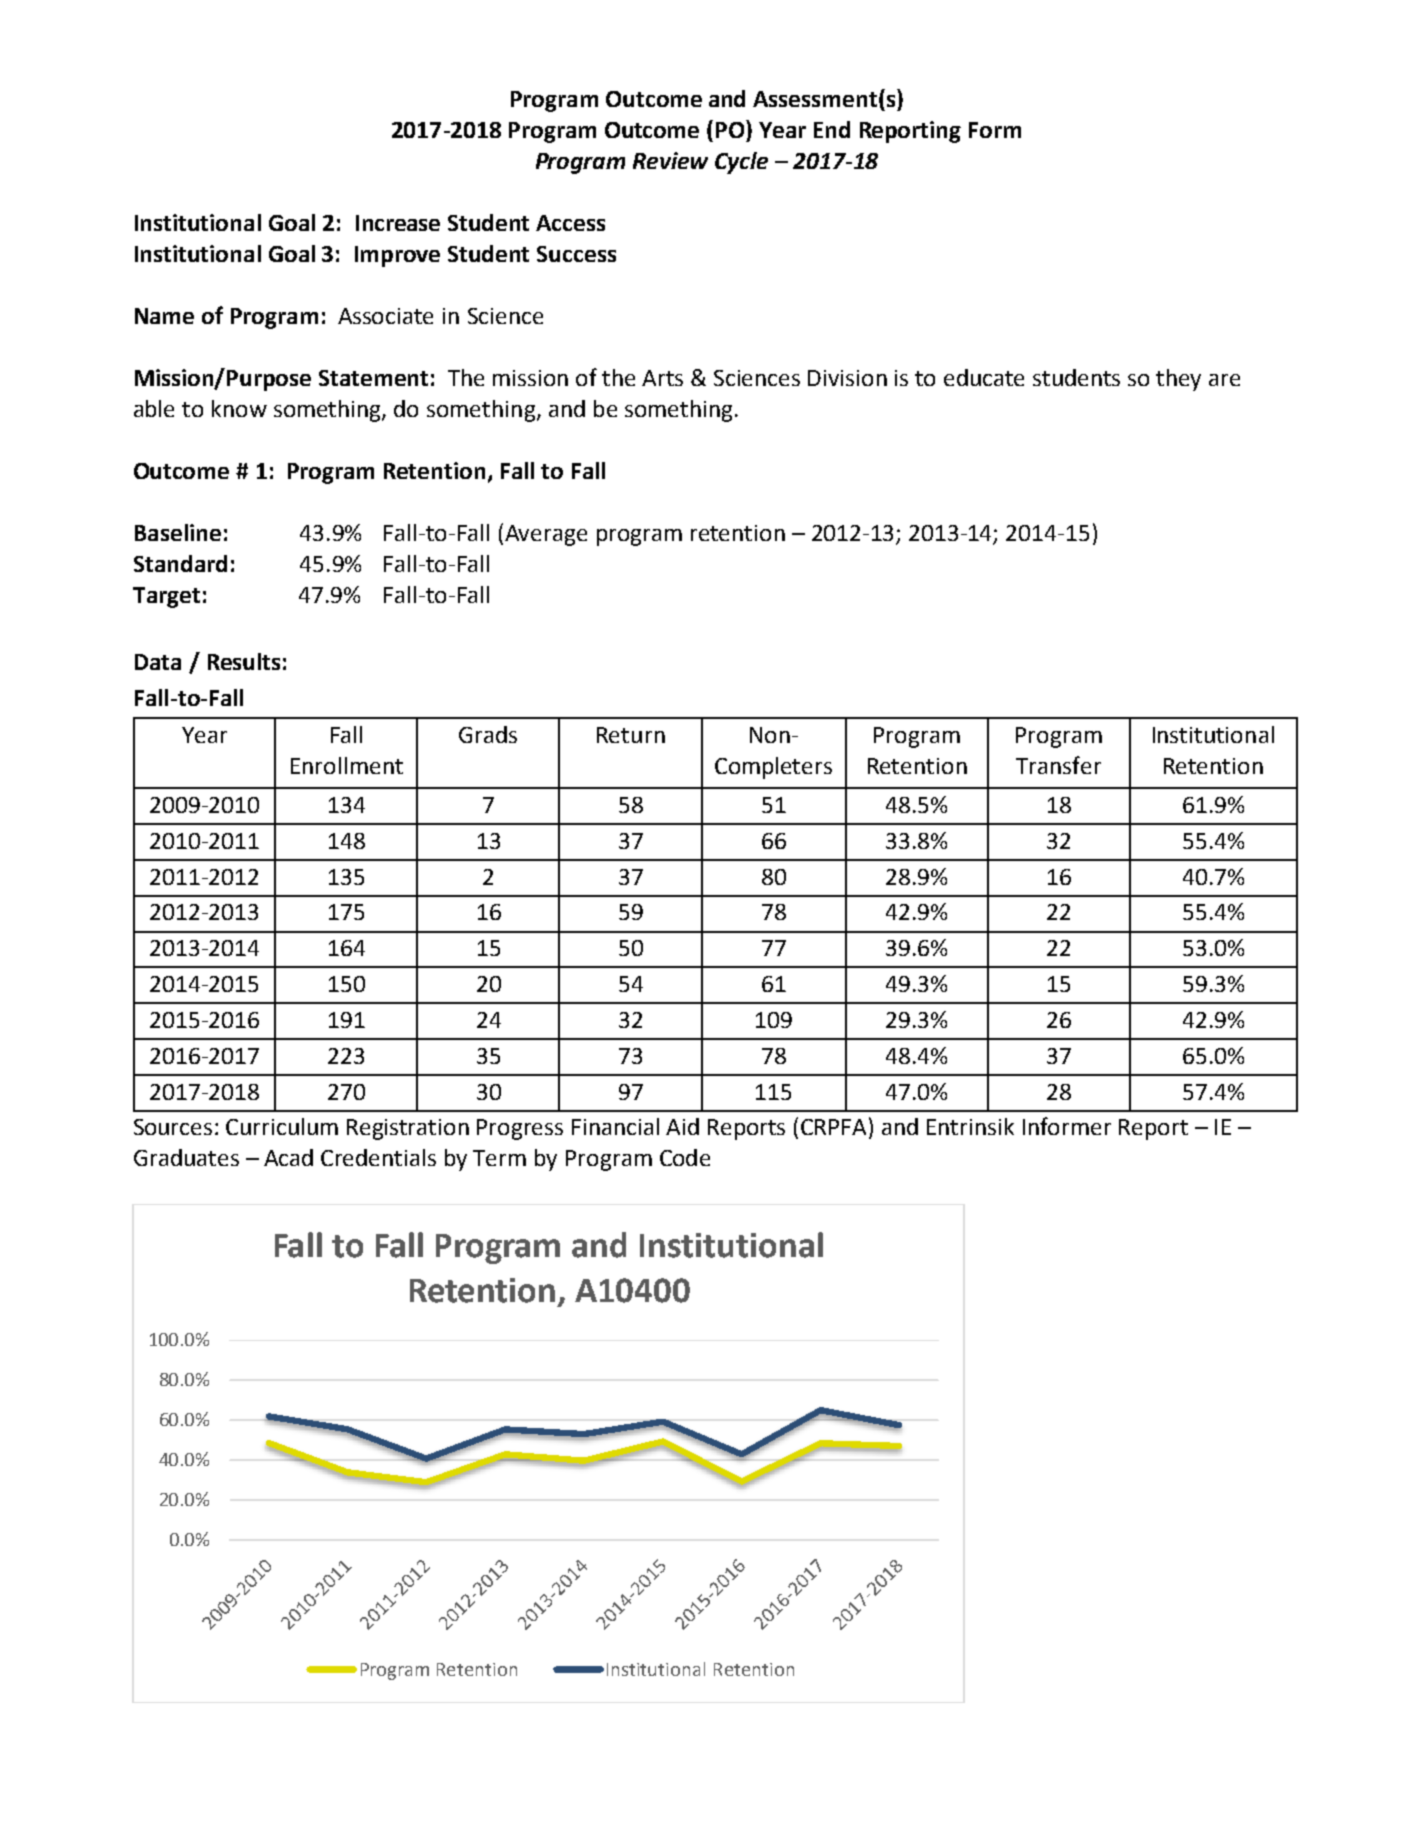 The height and width of the screenshot is (1829, 1413). What do you see at coordinates (398, 223) in the screenshot?
I see `Increase` at bounding box center [398, 223].
